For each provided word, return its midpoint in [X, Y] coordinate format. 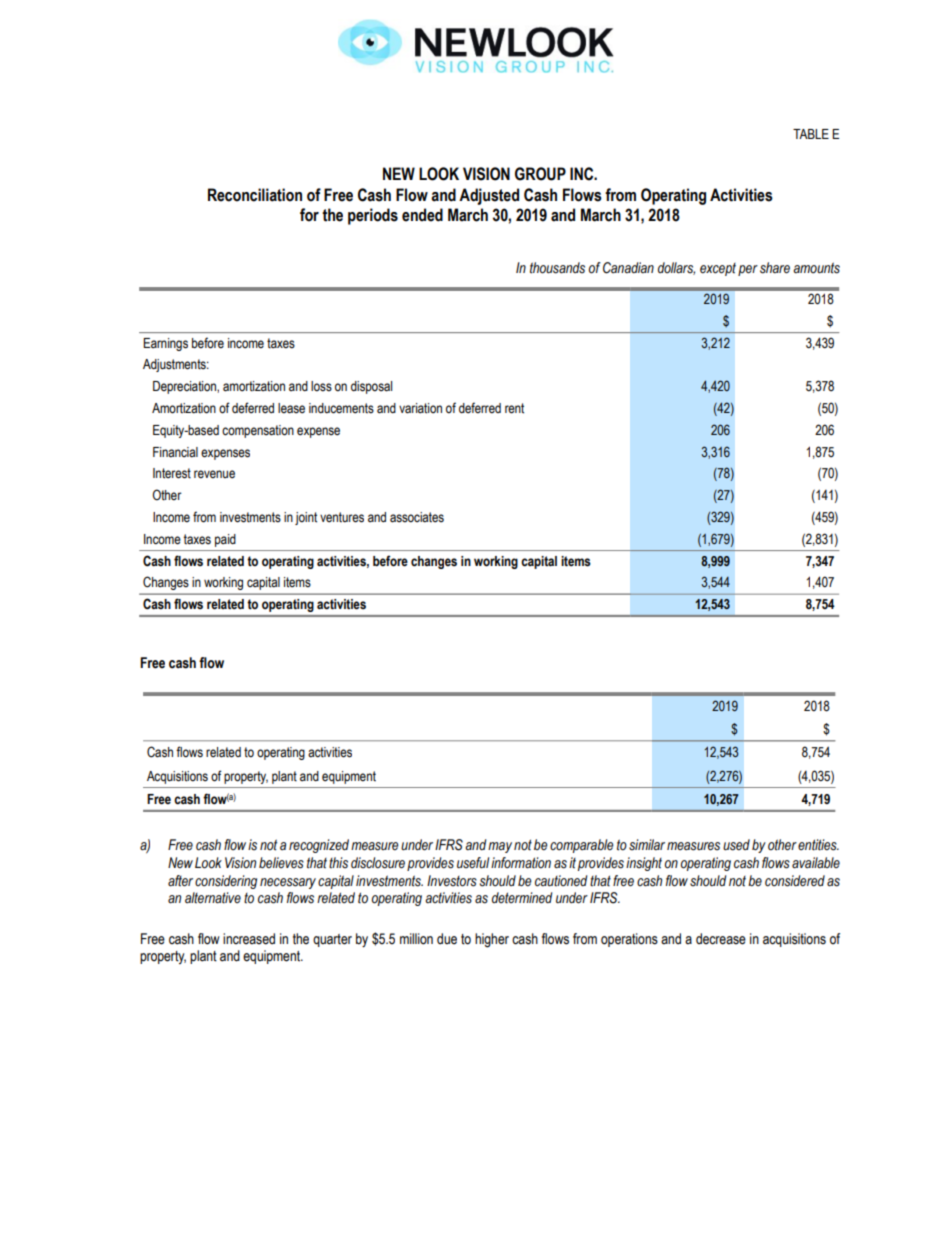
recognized [319, 846]
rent [514, 408]
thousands [557, 268]
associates [417, 517]
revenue [214, 474]
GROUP [540, 174]
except [718, 269]
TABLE [811, 134]
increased [249, 939]
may [500, 847]
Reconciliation [255, 195]
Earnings [165, 344]
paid [225, 540]
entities [818, 845]
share [775, 268]
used [736, 845]
